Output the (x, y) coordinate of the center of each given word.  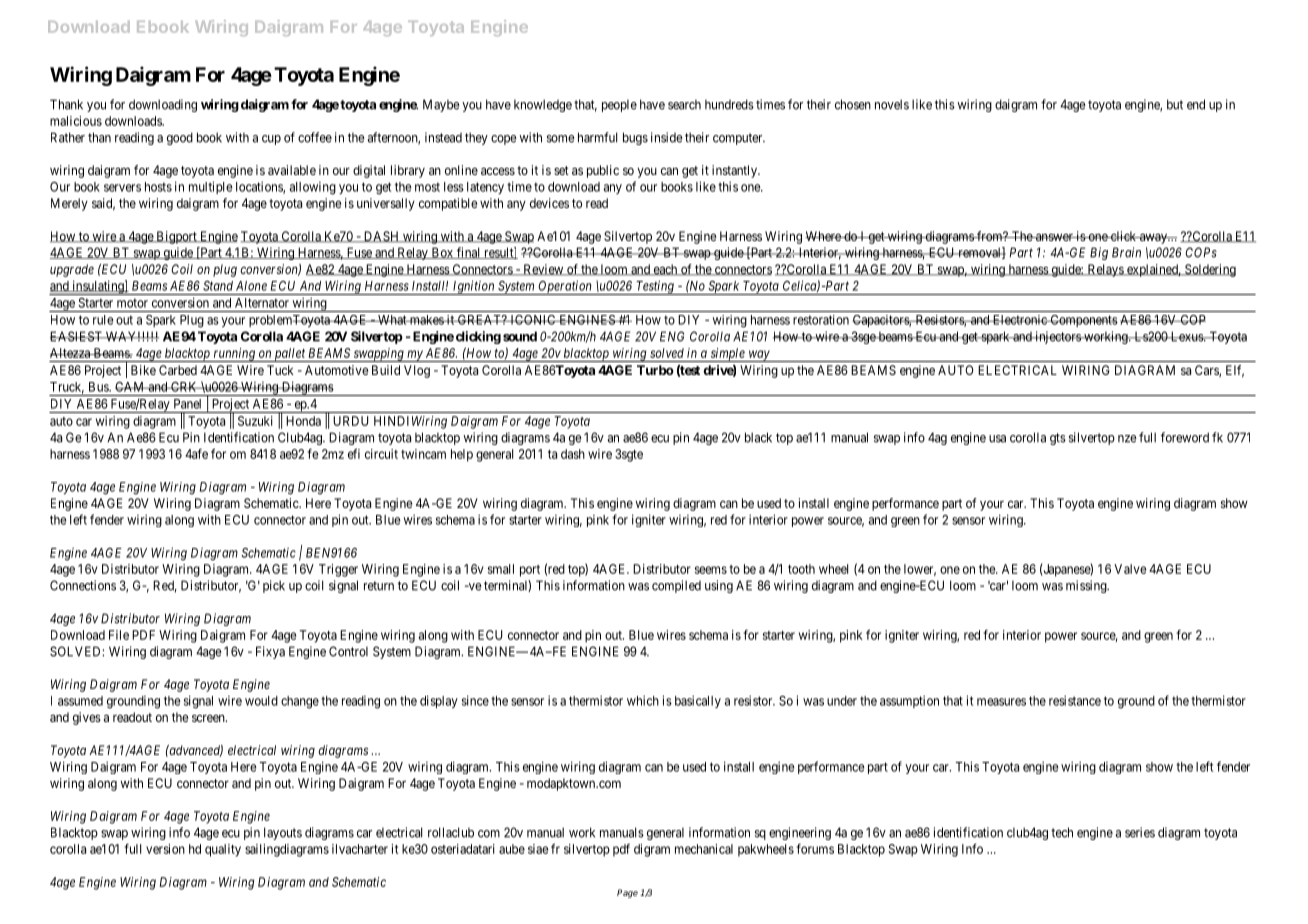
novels (892, 104)
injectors (1058, 337)
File (119, 635)
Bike (143, 370)
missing (1087, 586)
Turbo (655, 370)
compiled (676, 586)
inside (667, 137)
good (180, 138)
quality (223, 850)
